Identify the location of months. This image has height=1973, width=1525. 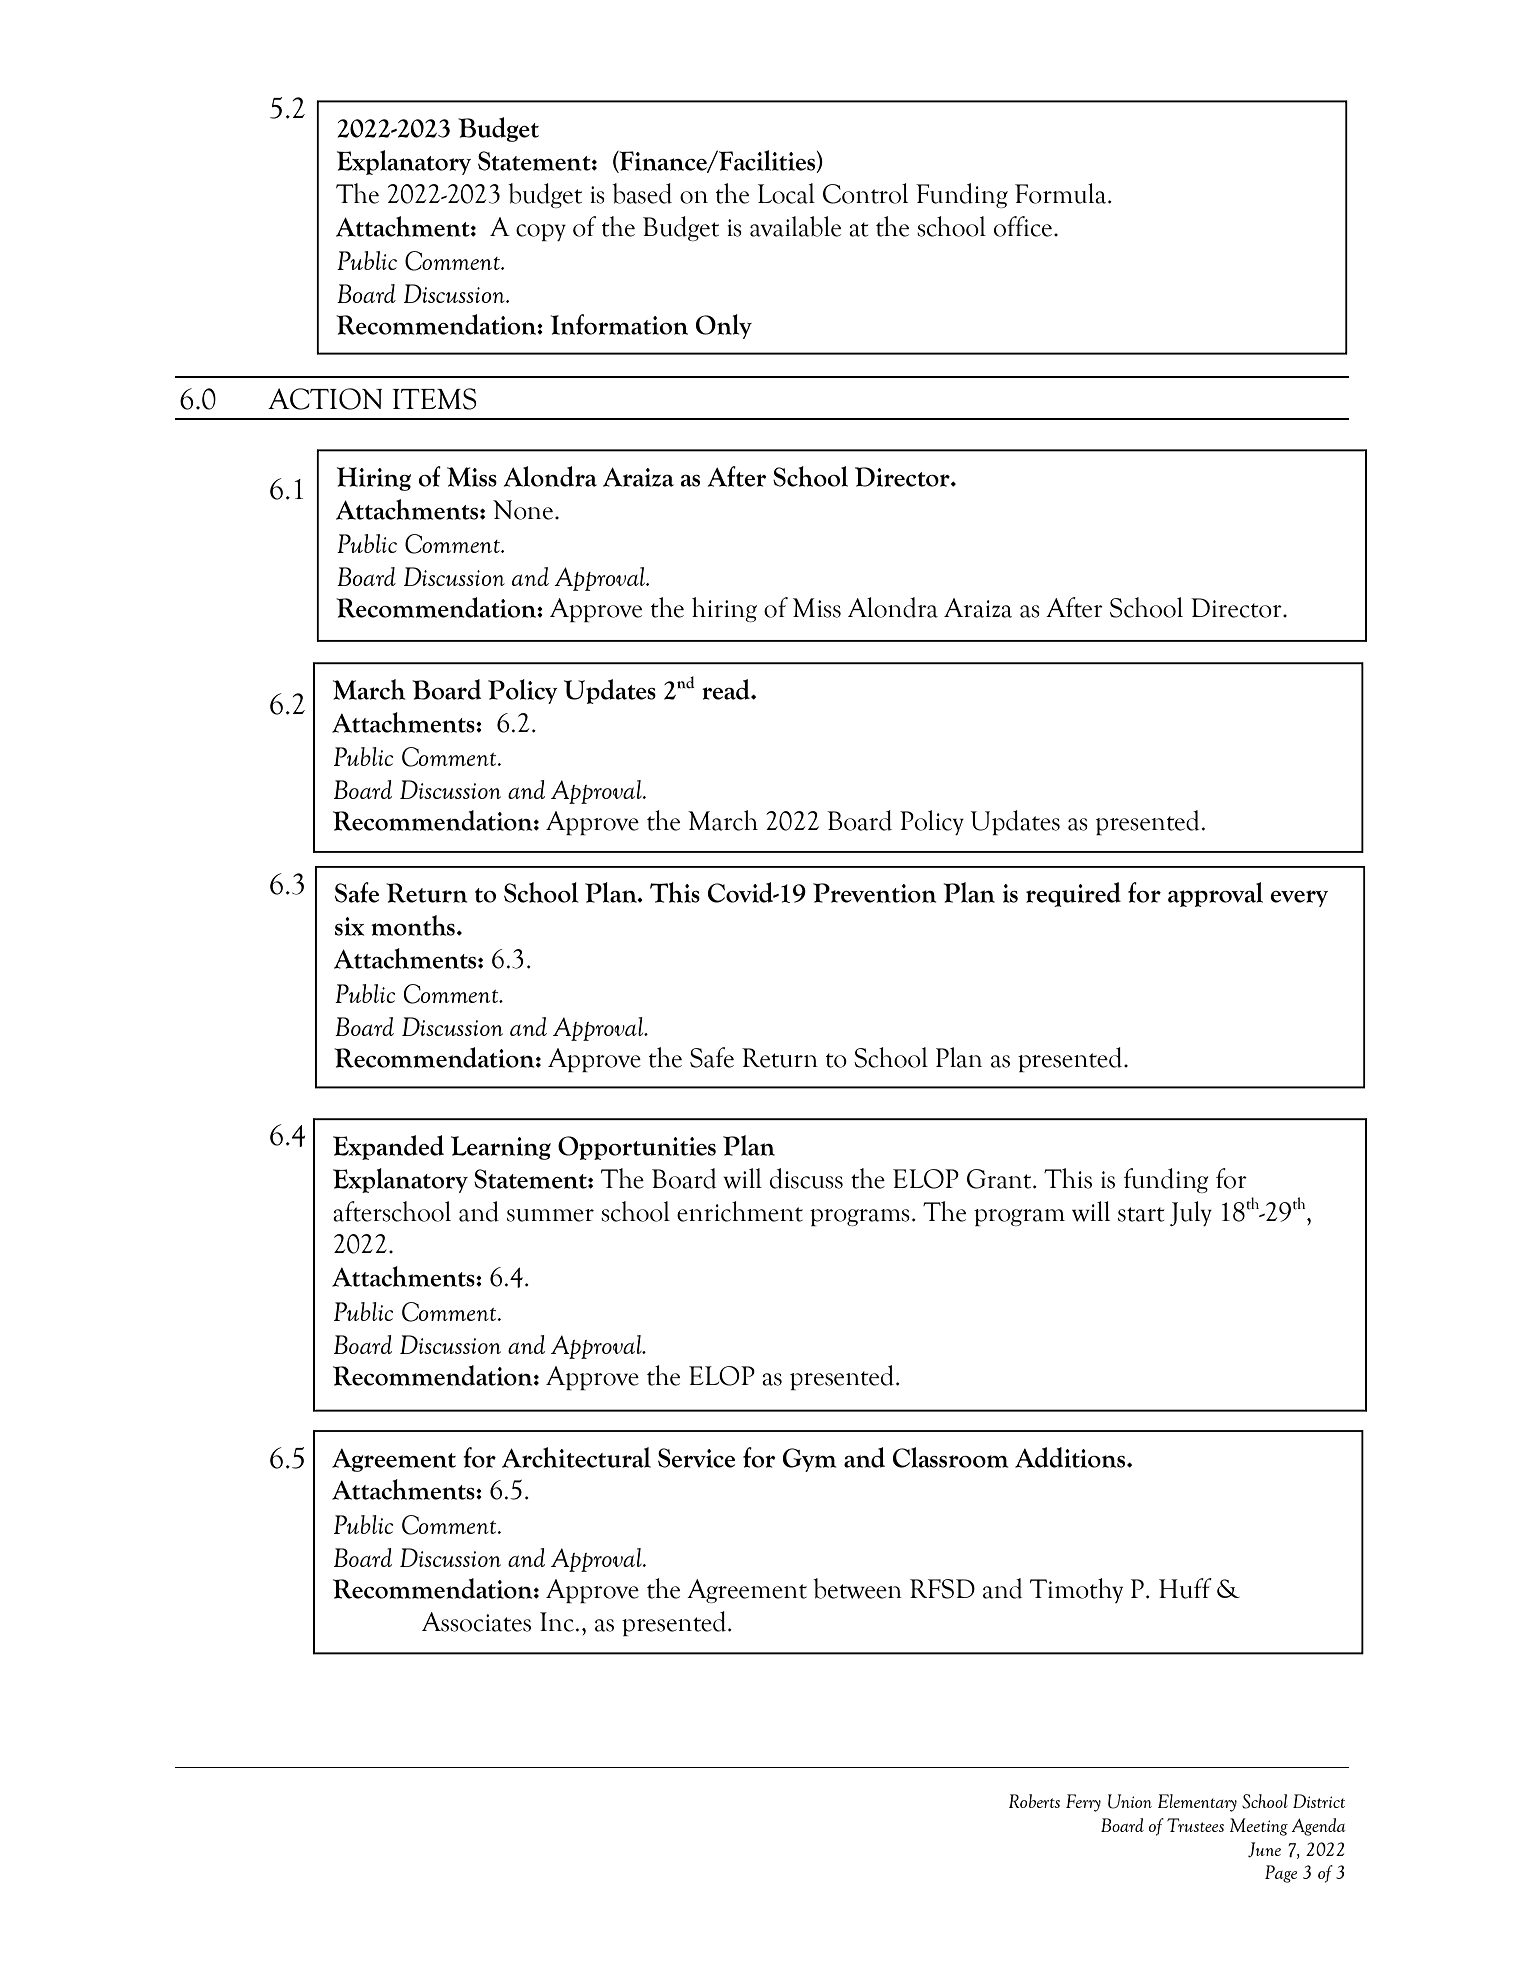
(413, 925).
